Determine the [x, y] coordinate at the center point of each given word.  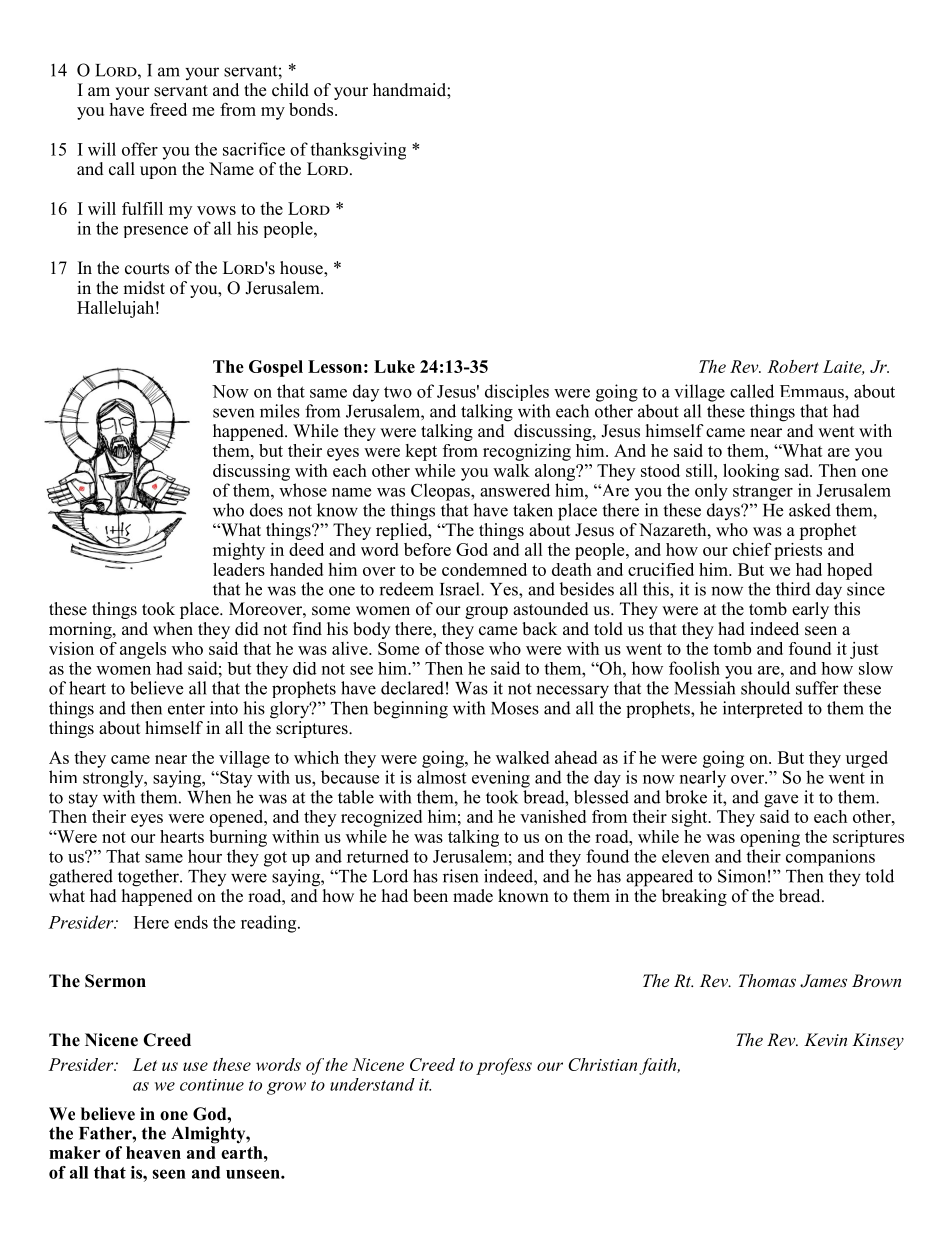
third [793, 589]
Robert [793, 366]
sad [798, 470]
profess [504, 1066]
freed [168, 109]
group [486, 612]
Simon [742, 876]
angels [143, 650]
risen [460, 876]
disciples [517, 392]
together [149, 878]
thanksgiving [358, 151]
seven [233, 413]
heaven [153, 1152]
